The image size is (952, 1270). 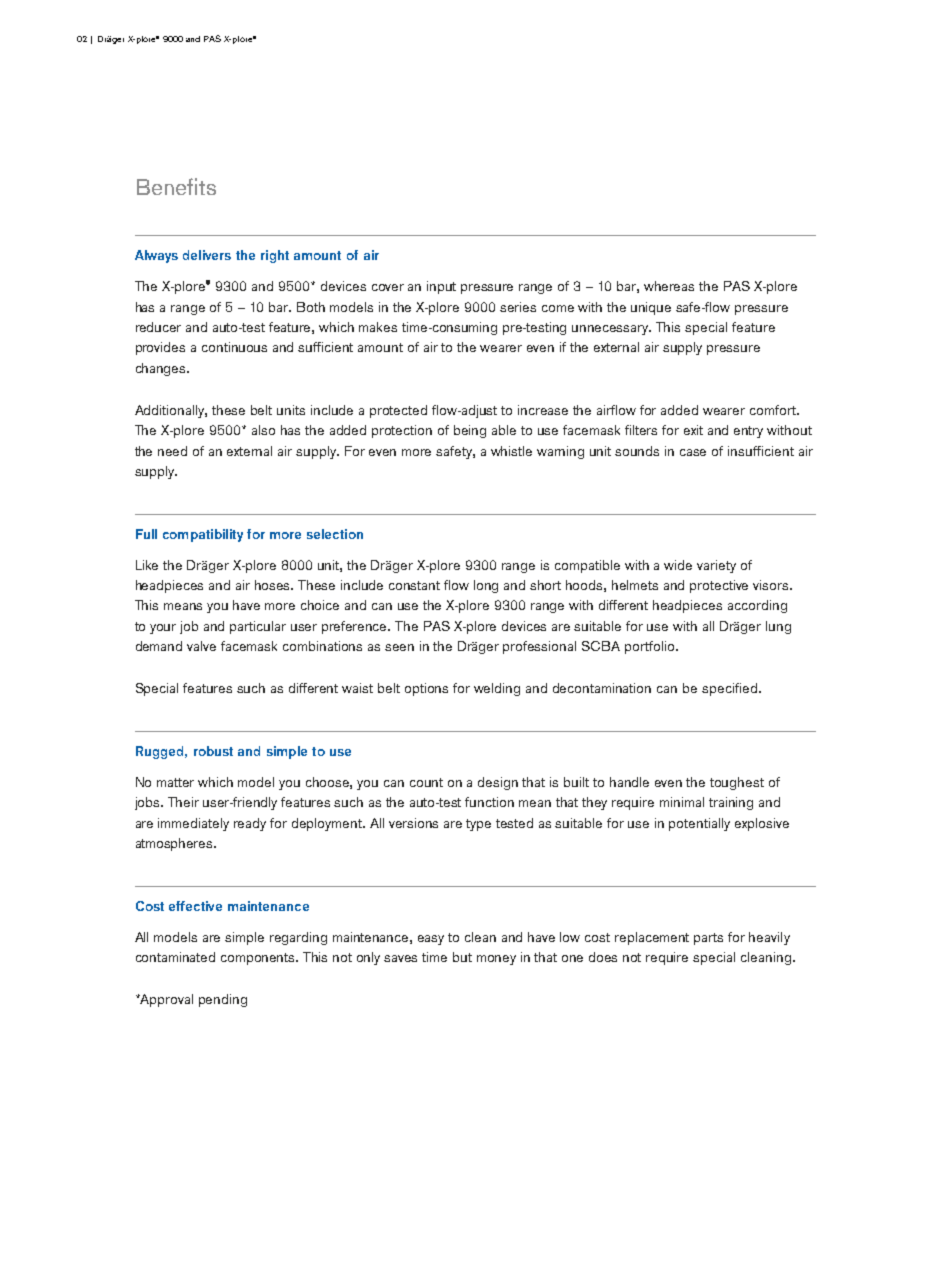 I want to click on seen, so click(x=399, y=647).
